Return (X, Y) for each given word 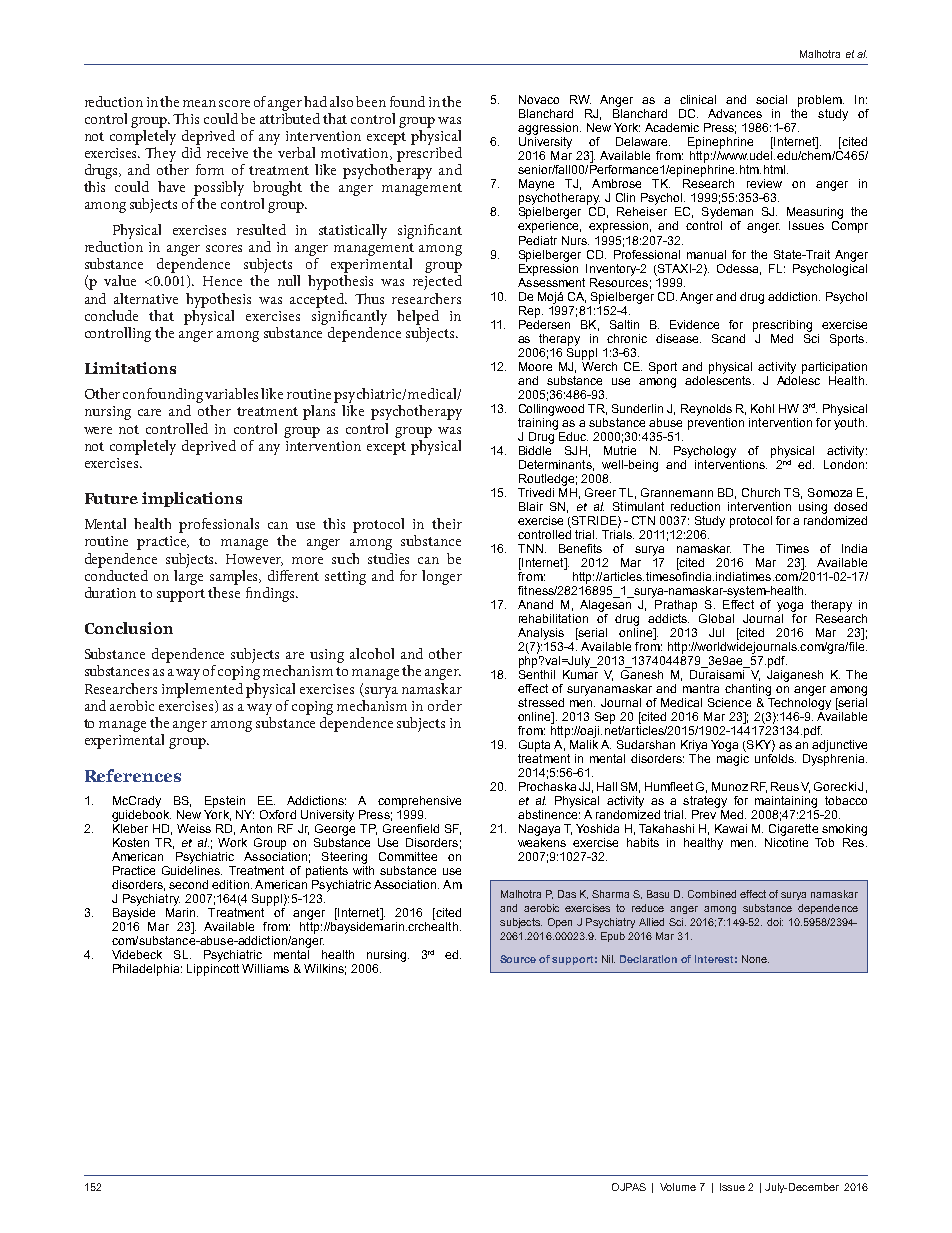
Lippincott (213, 968)
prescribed (428, 153)
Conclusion (129, 628)
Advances (735, 113)
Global (716, 618)
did (191, 151)
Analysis (541, 634)
